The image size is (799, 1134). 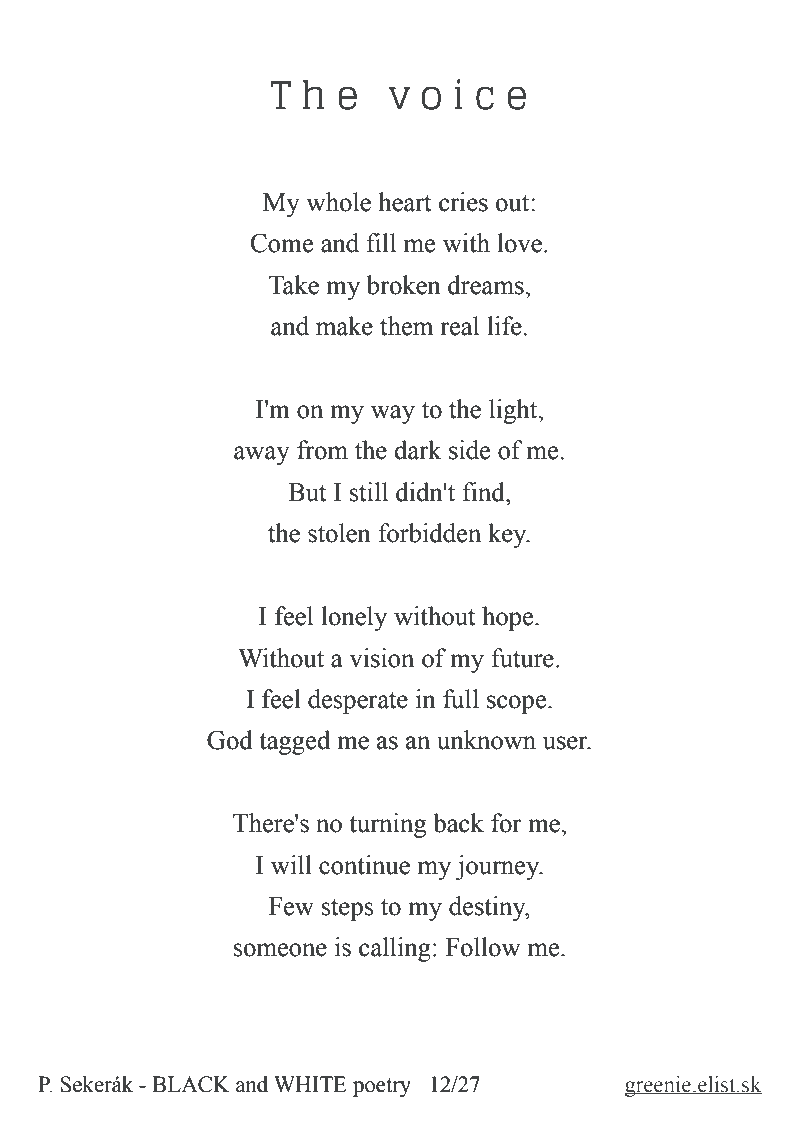 I want to click on God, so click(x=230, y=740).
